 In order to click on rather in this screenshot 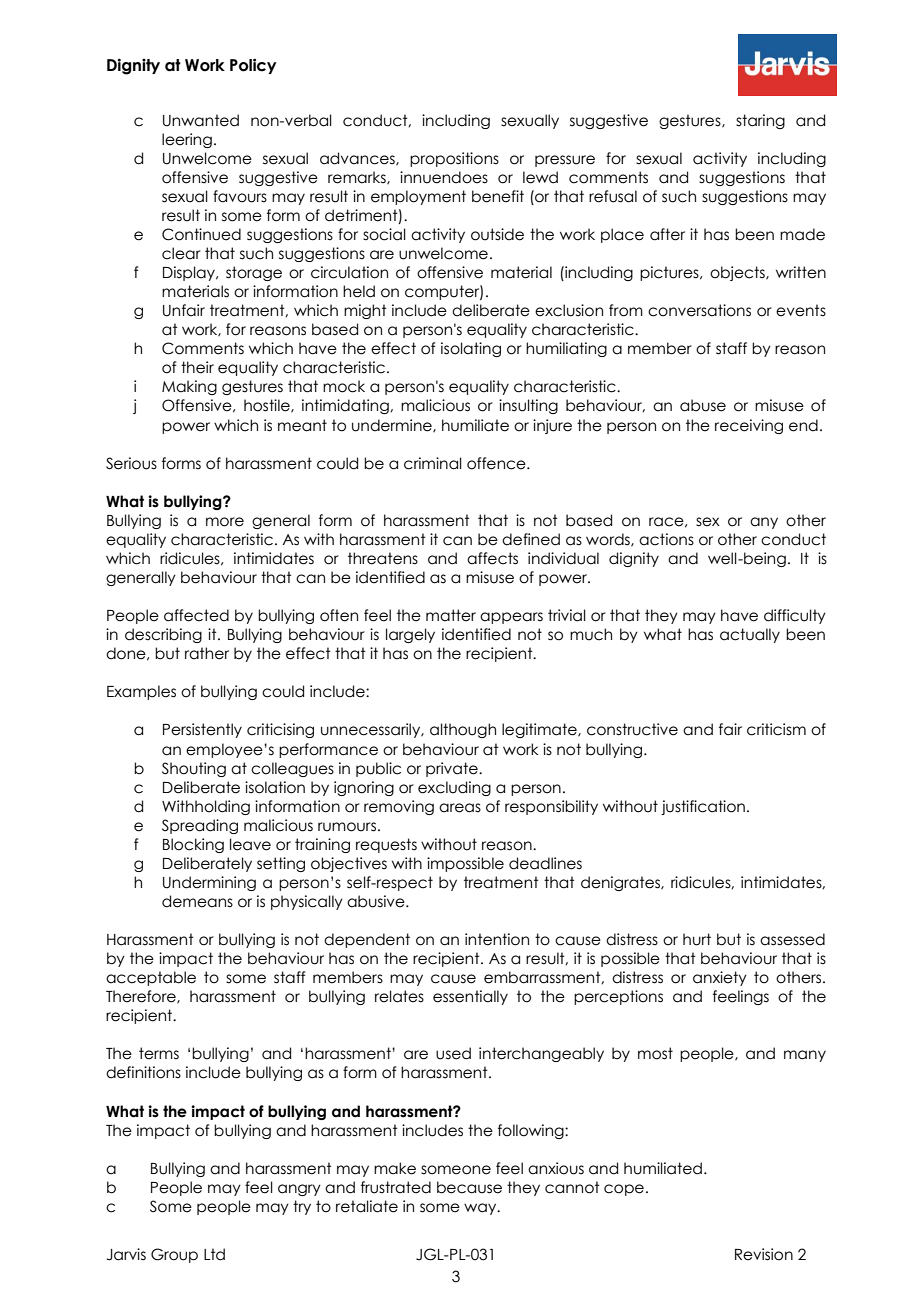, I will do `click(207, 653)`.
